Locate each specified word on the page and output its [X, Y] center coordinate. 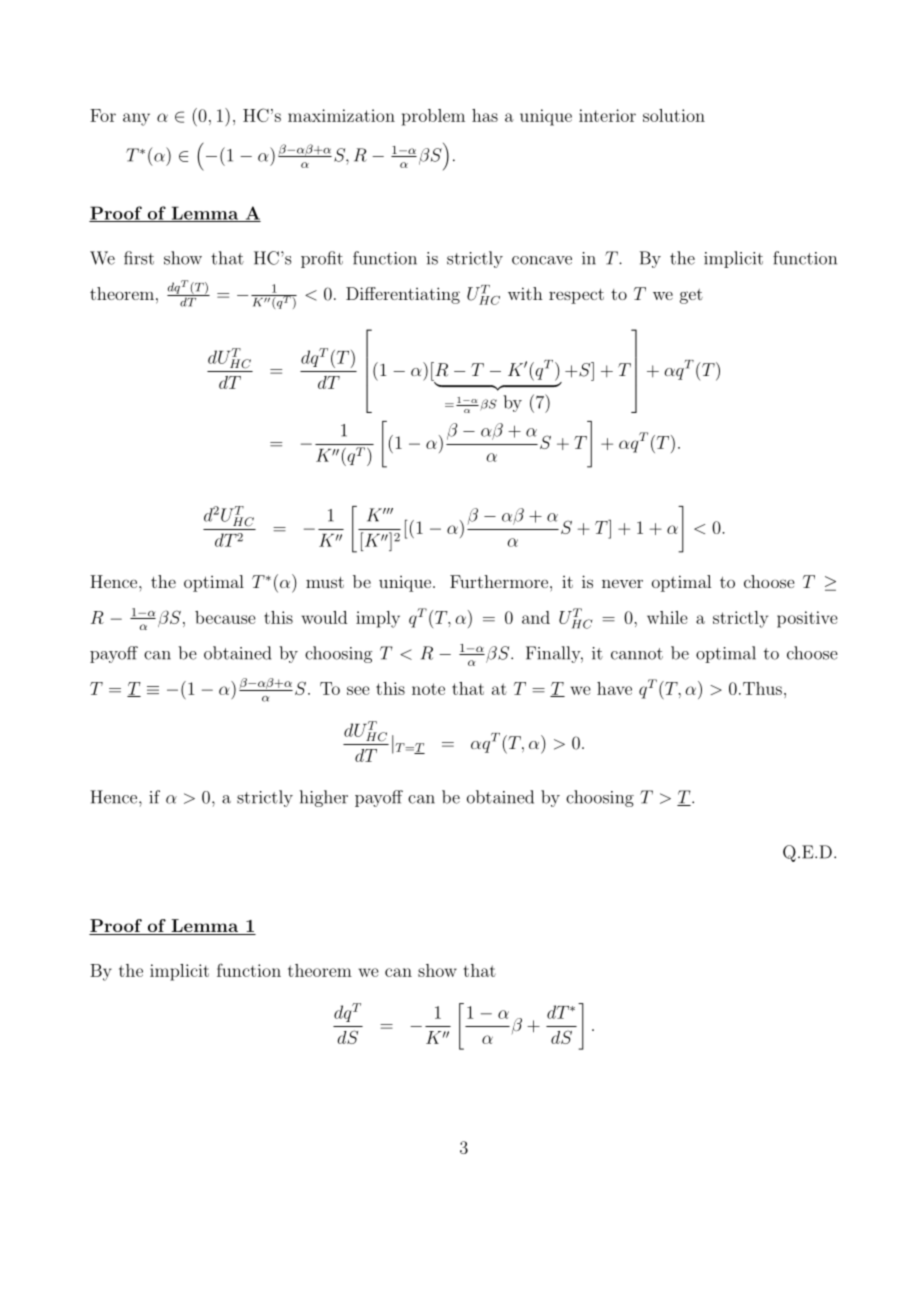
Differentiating [403, 295]
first [139, 258]
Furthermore [500, 581]
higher [324, 798]
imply [378, 619]
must [325, 582]
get [691, 296]
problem [433, 117]
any [136, 119]
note [428, 689]
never [622, 583]
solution [674, 115]
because [225, 617]
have [614, 688]
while [667, 617]
